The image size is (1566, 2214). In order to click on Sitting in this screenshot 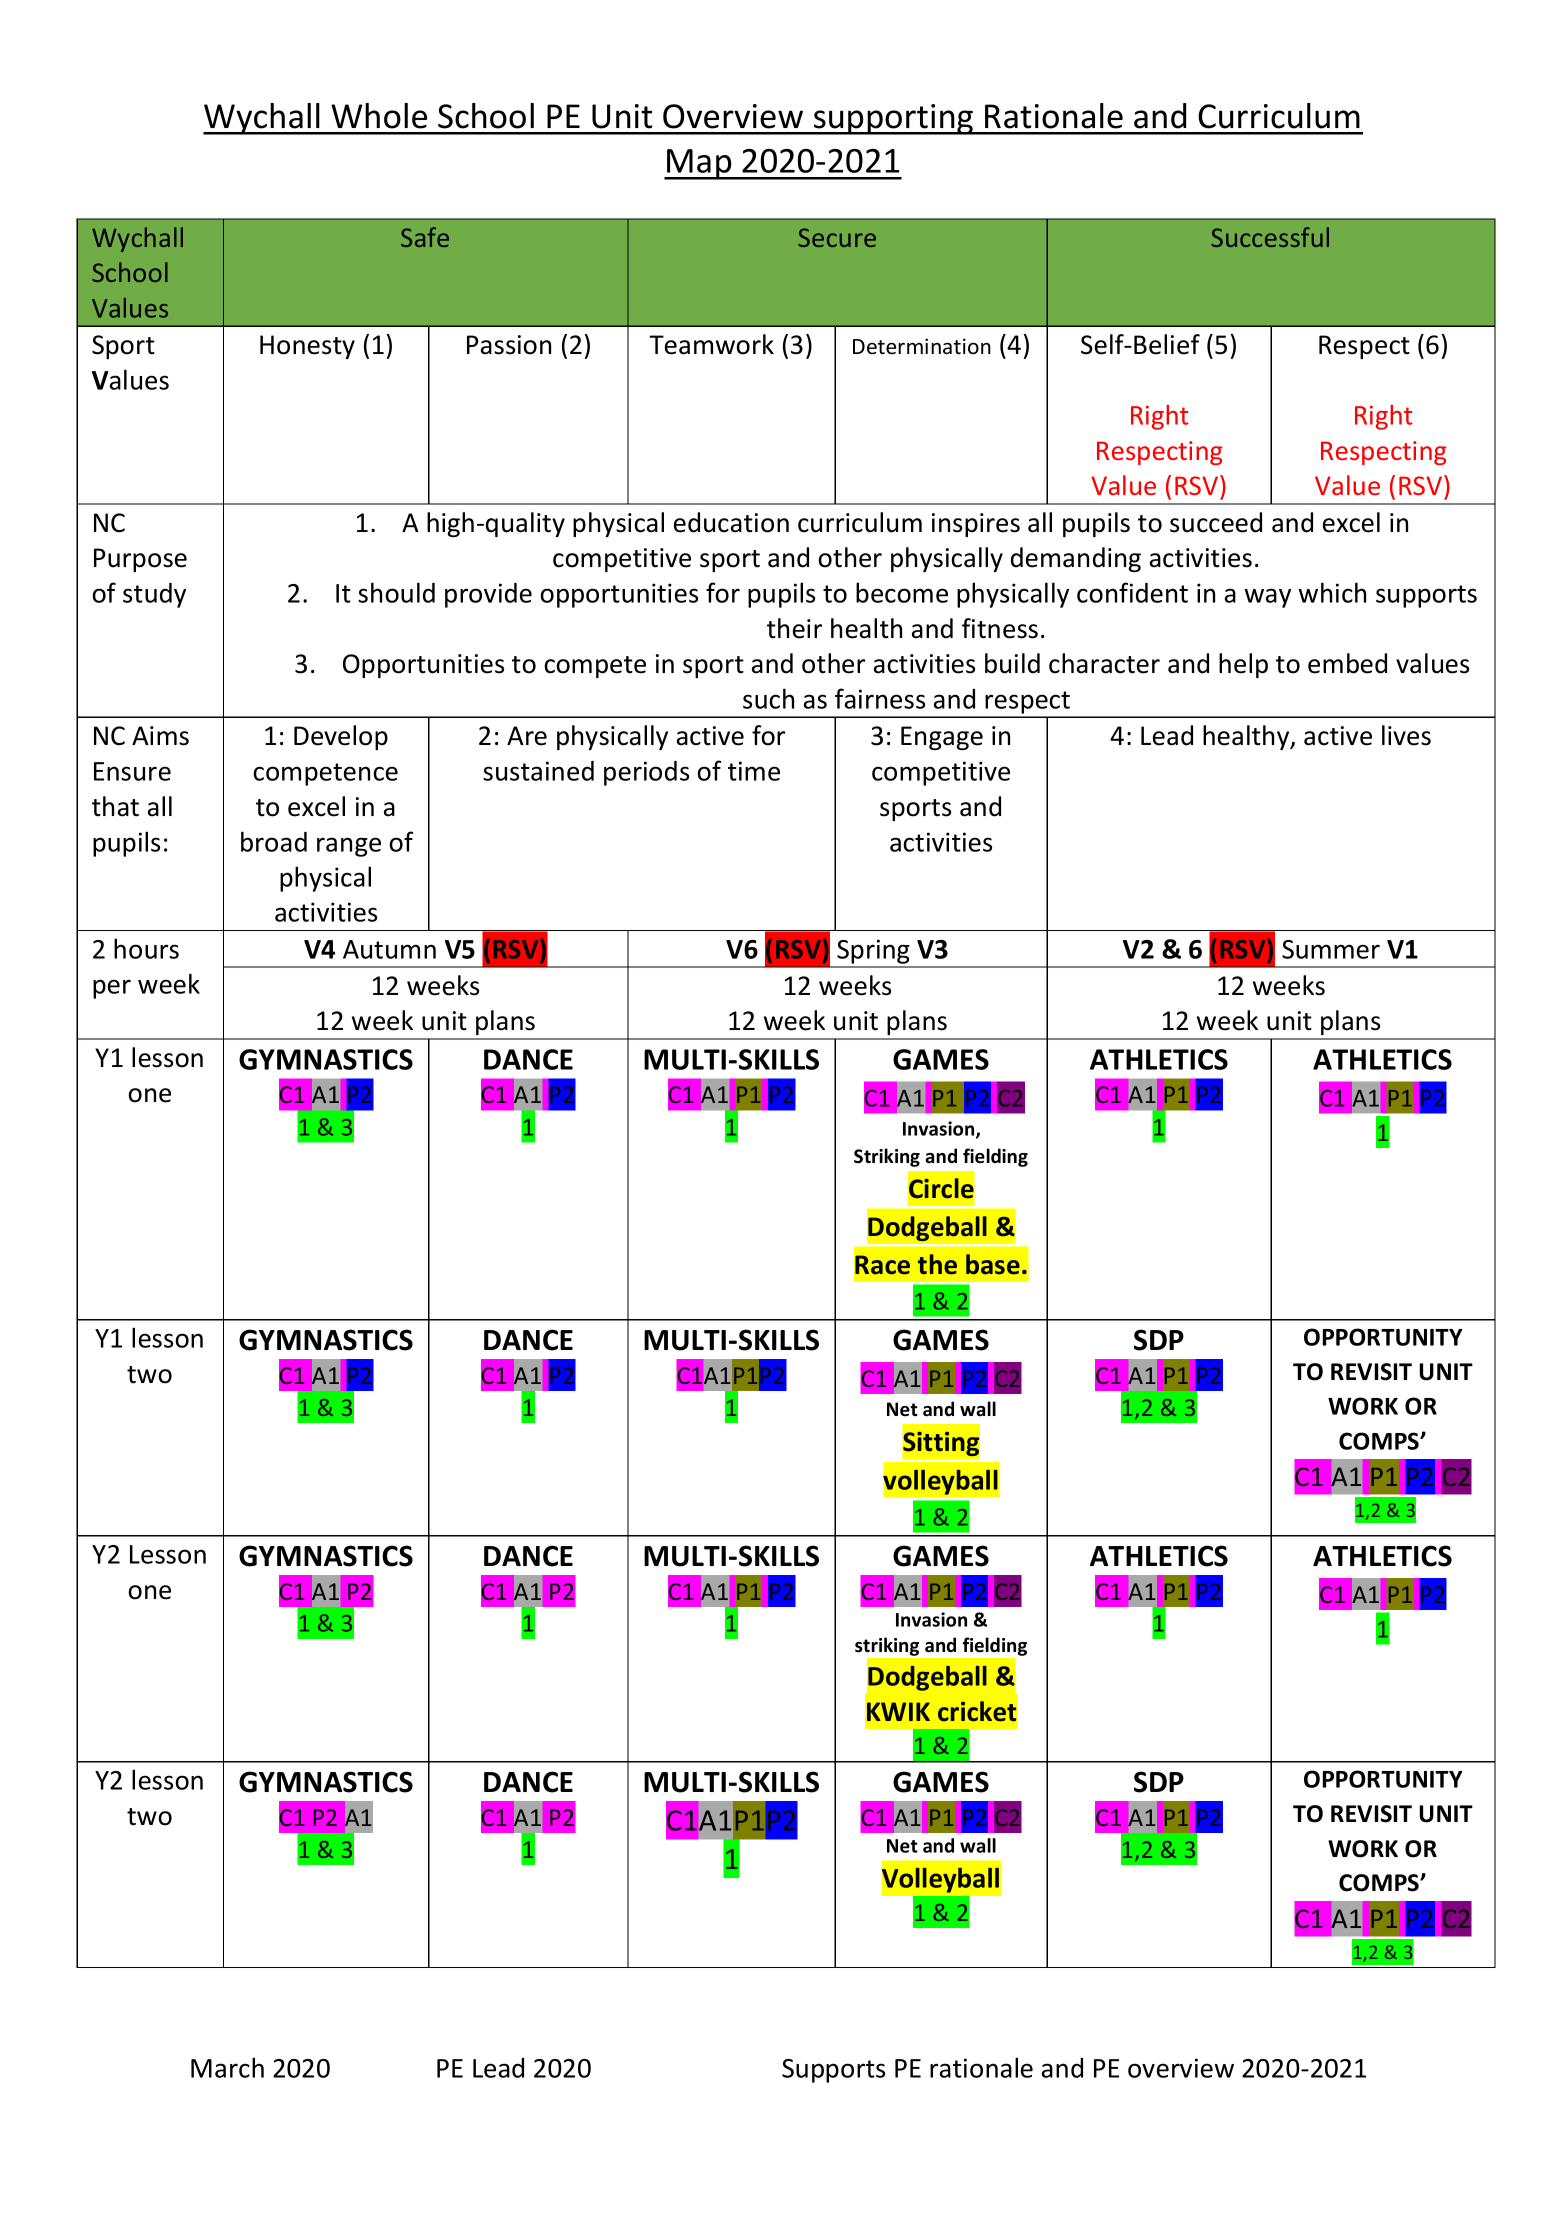, I will do `click(941, 1444)`.
